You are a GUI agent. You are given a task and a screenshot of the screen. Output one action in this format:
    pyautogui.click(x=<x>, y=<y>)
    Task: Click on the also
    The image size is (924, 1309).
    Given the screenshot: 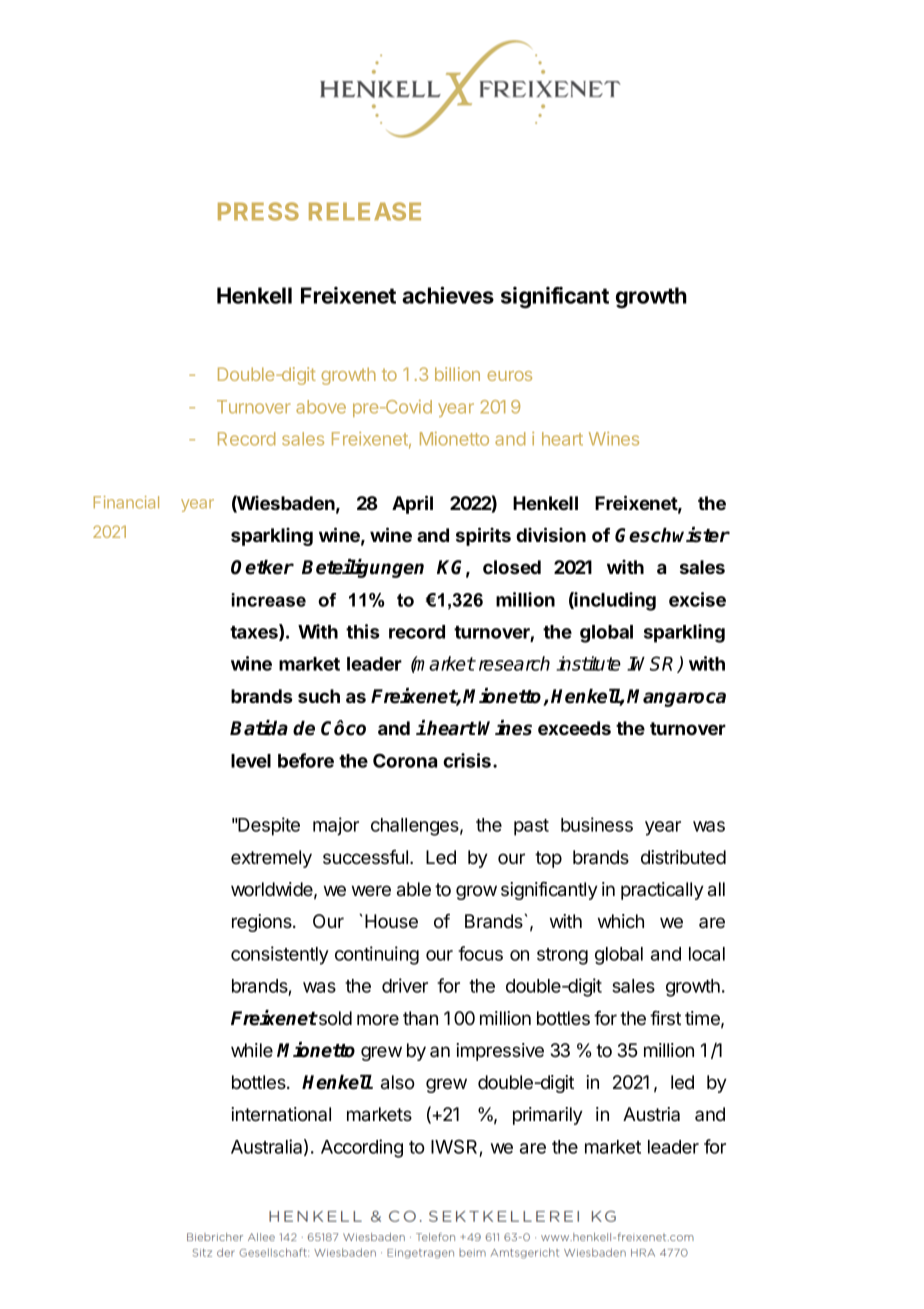 What is the action you would take?
    pyautogui.click(x=398, y=1082)
